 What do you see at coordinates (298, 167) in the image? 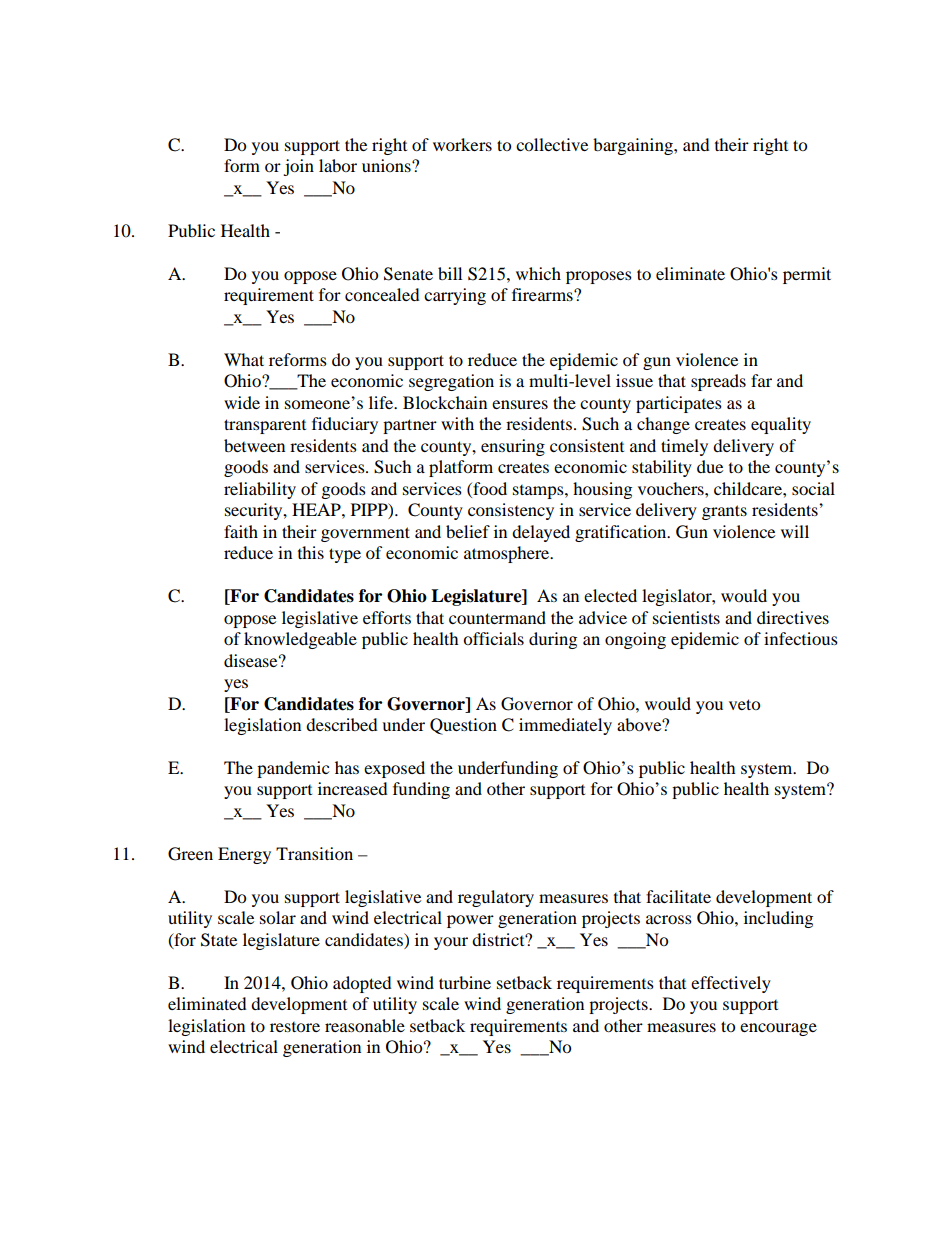
I see `join` at bounding box center [298, 167].
